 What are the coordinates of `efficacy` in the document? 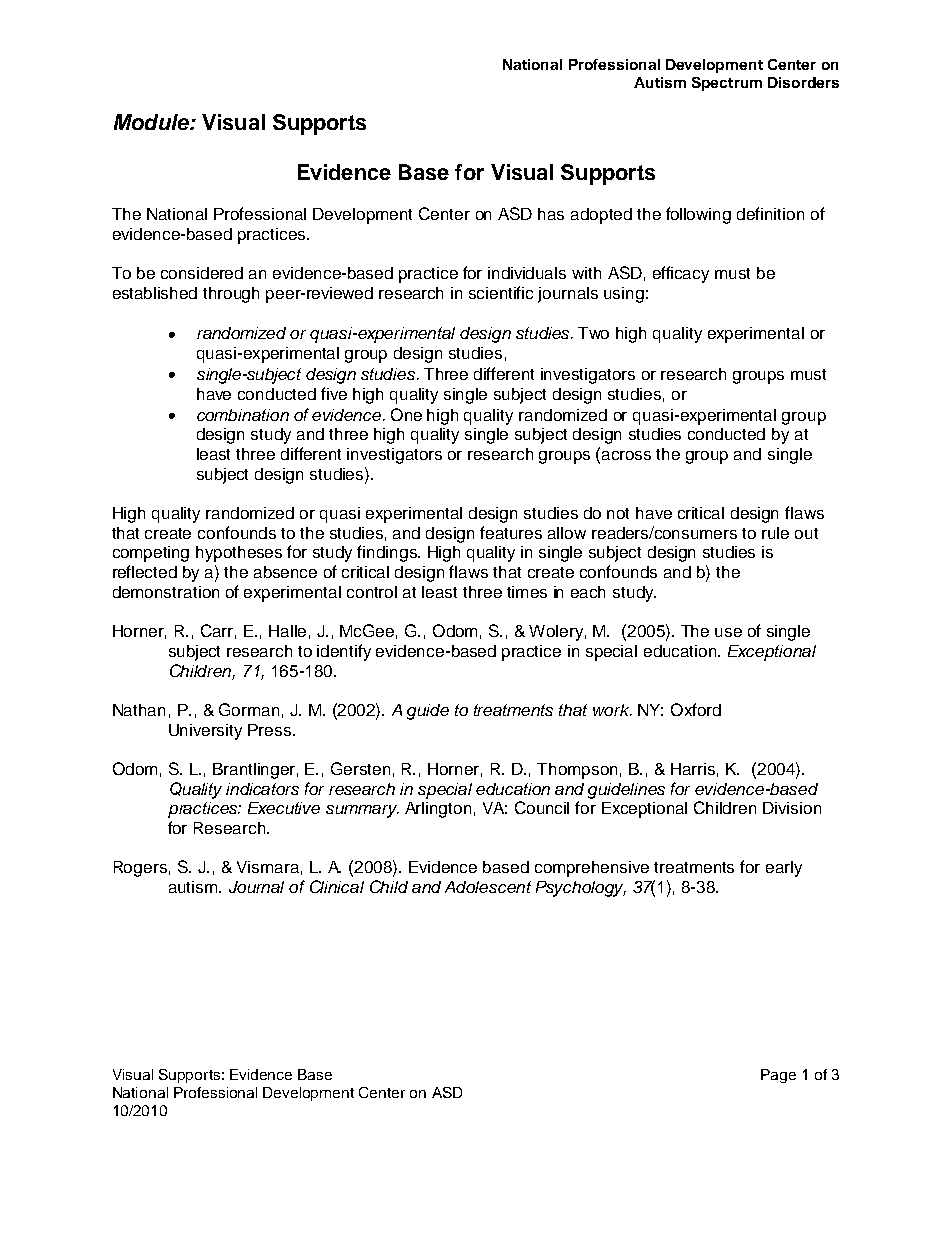 It's located at (681, 274).
